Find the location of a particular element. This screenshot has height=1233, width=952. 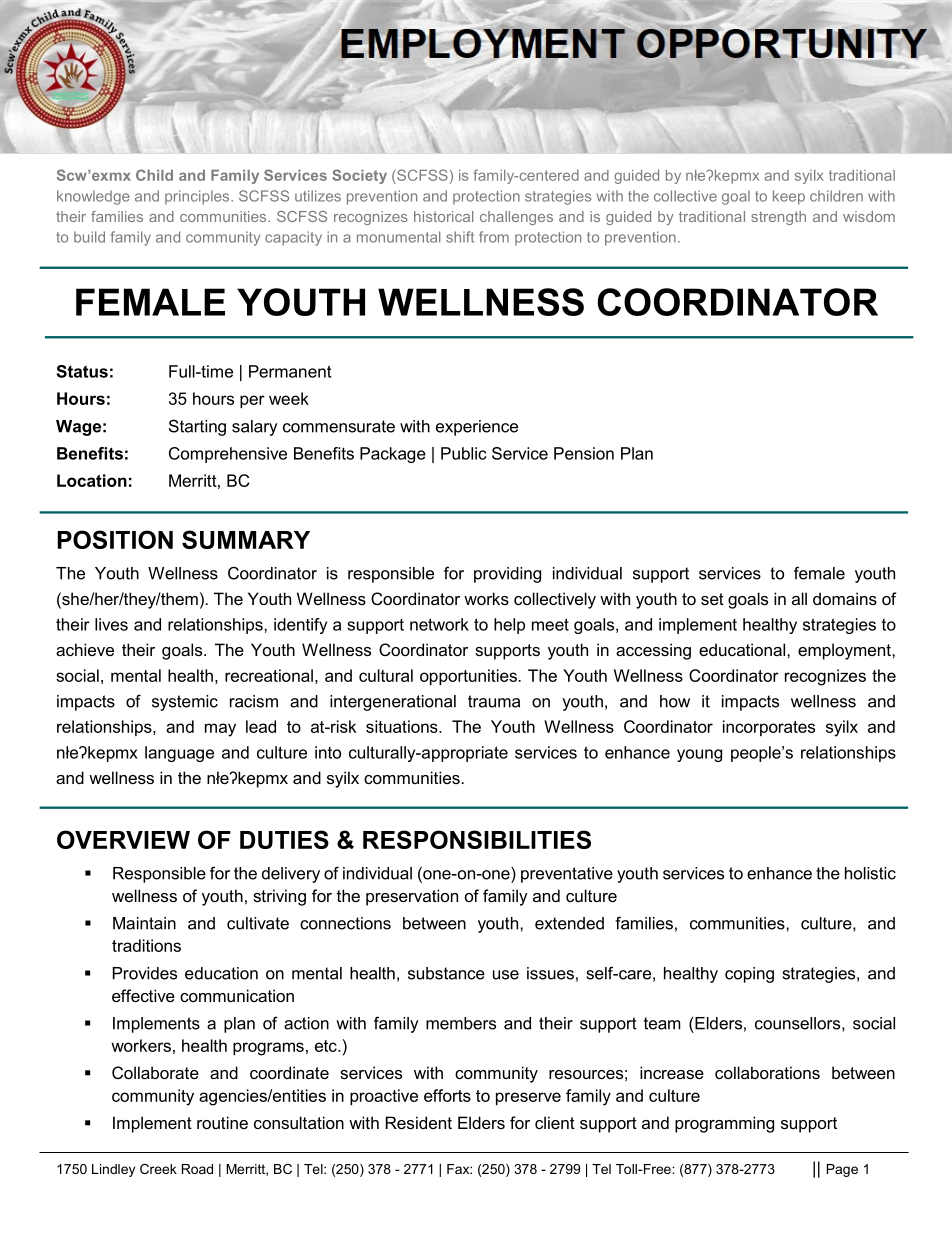

providing is located at coordinates (507, 575).
